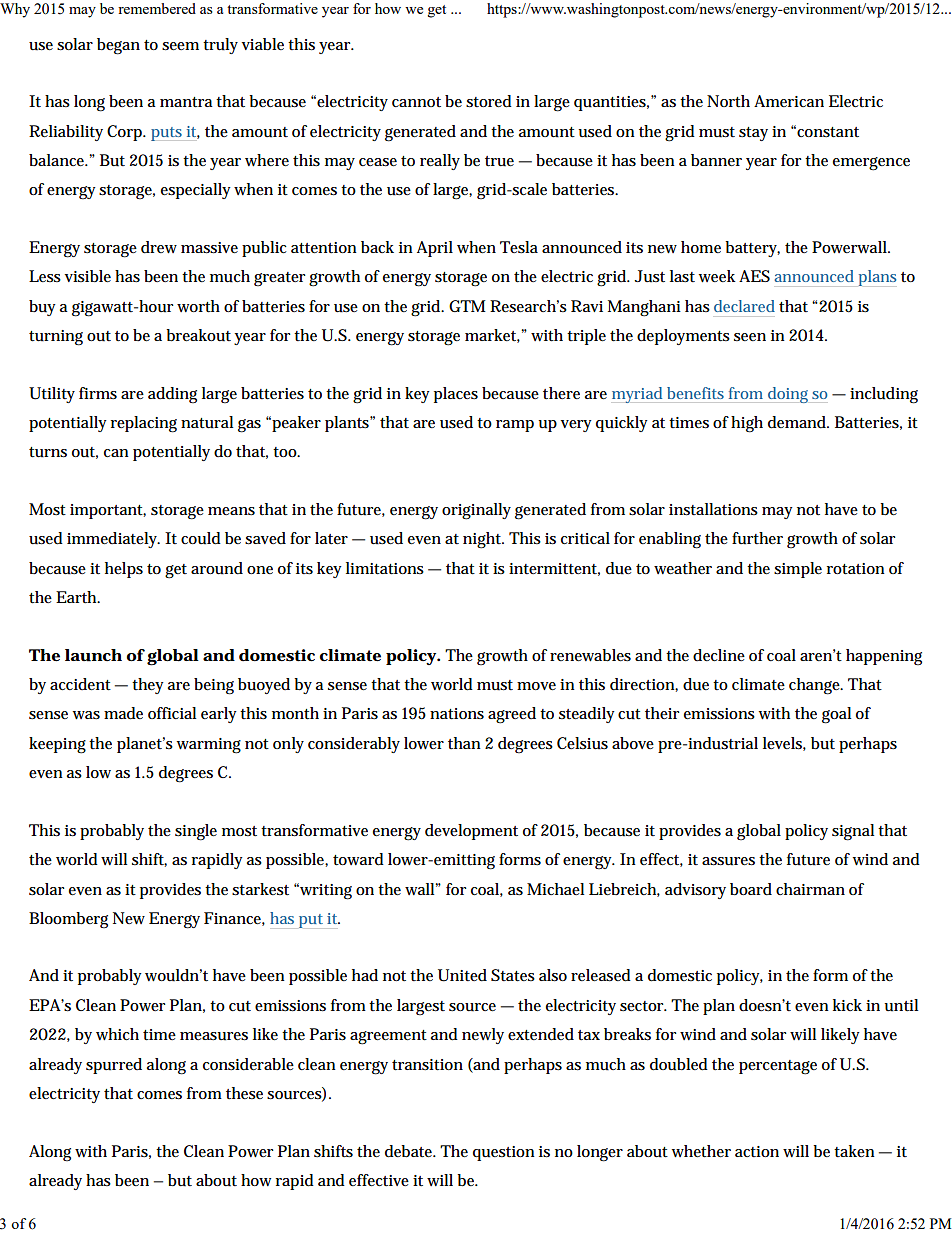 The height and width of the document is (1233, 952). I want to click on replacing, so click(144, 424).
